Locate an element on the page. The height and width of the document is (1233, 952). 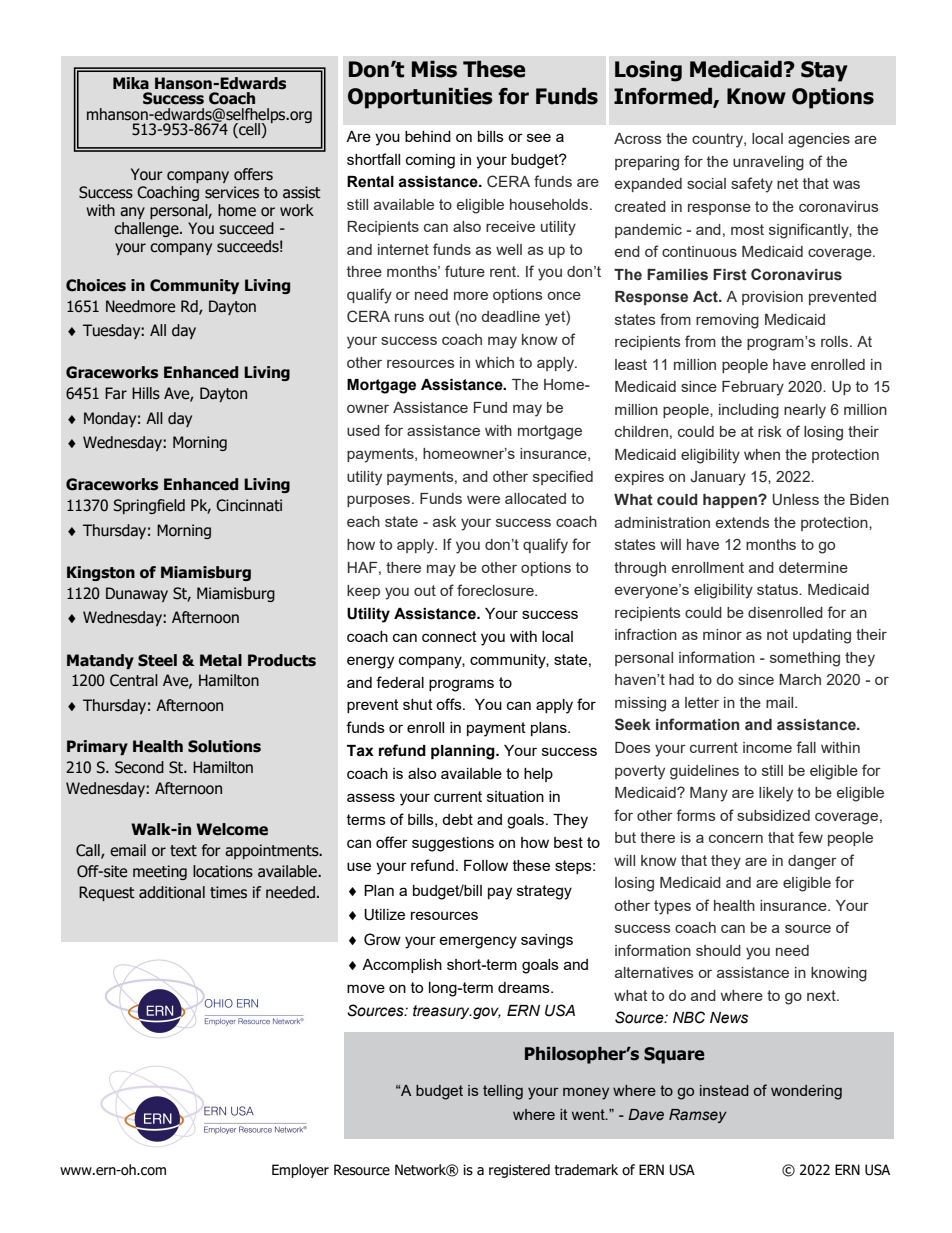
Springfield is located at coordinates (149, 506).
